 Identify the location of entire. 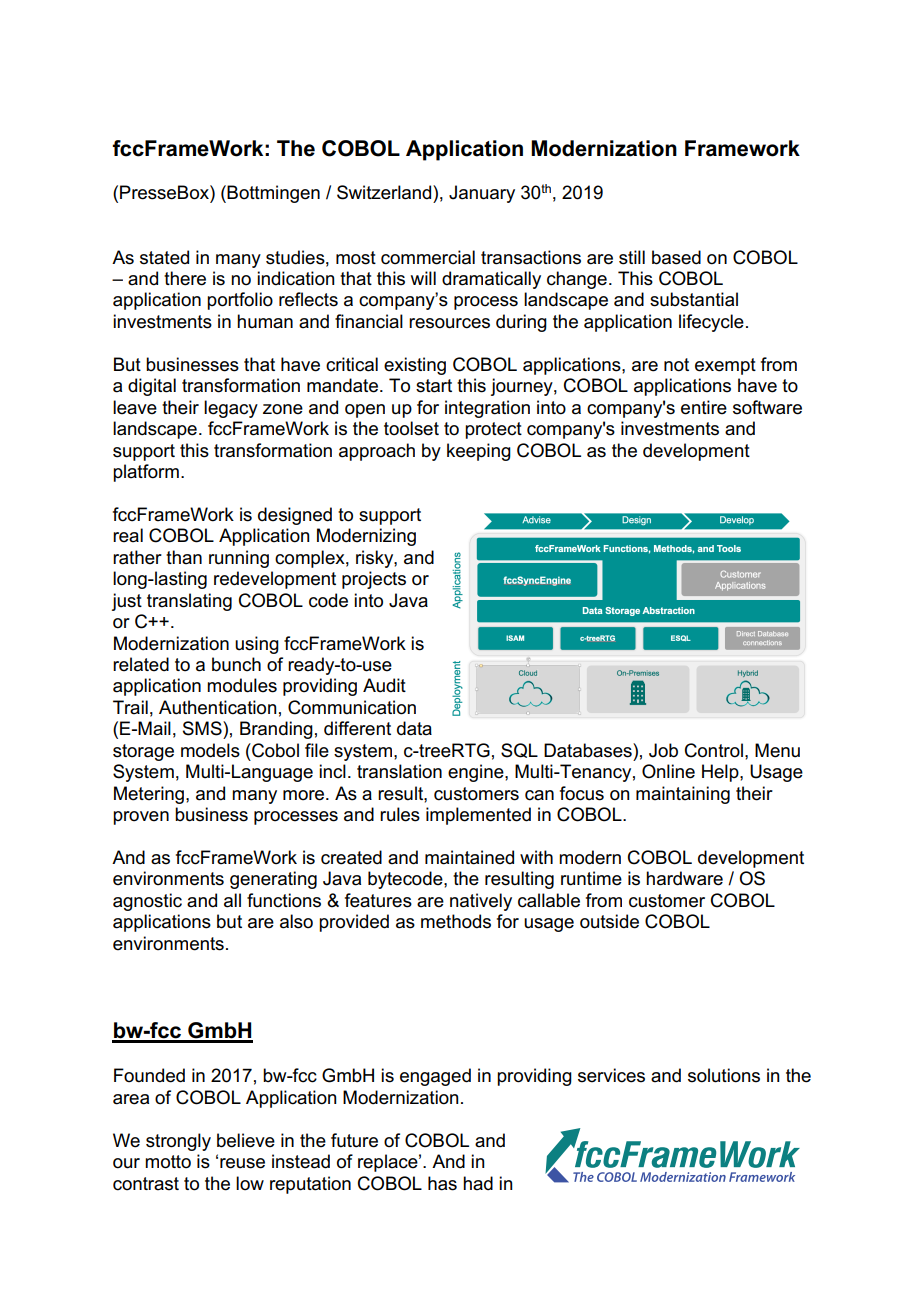
(704, 407).
